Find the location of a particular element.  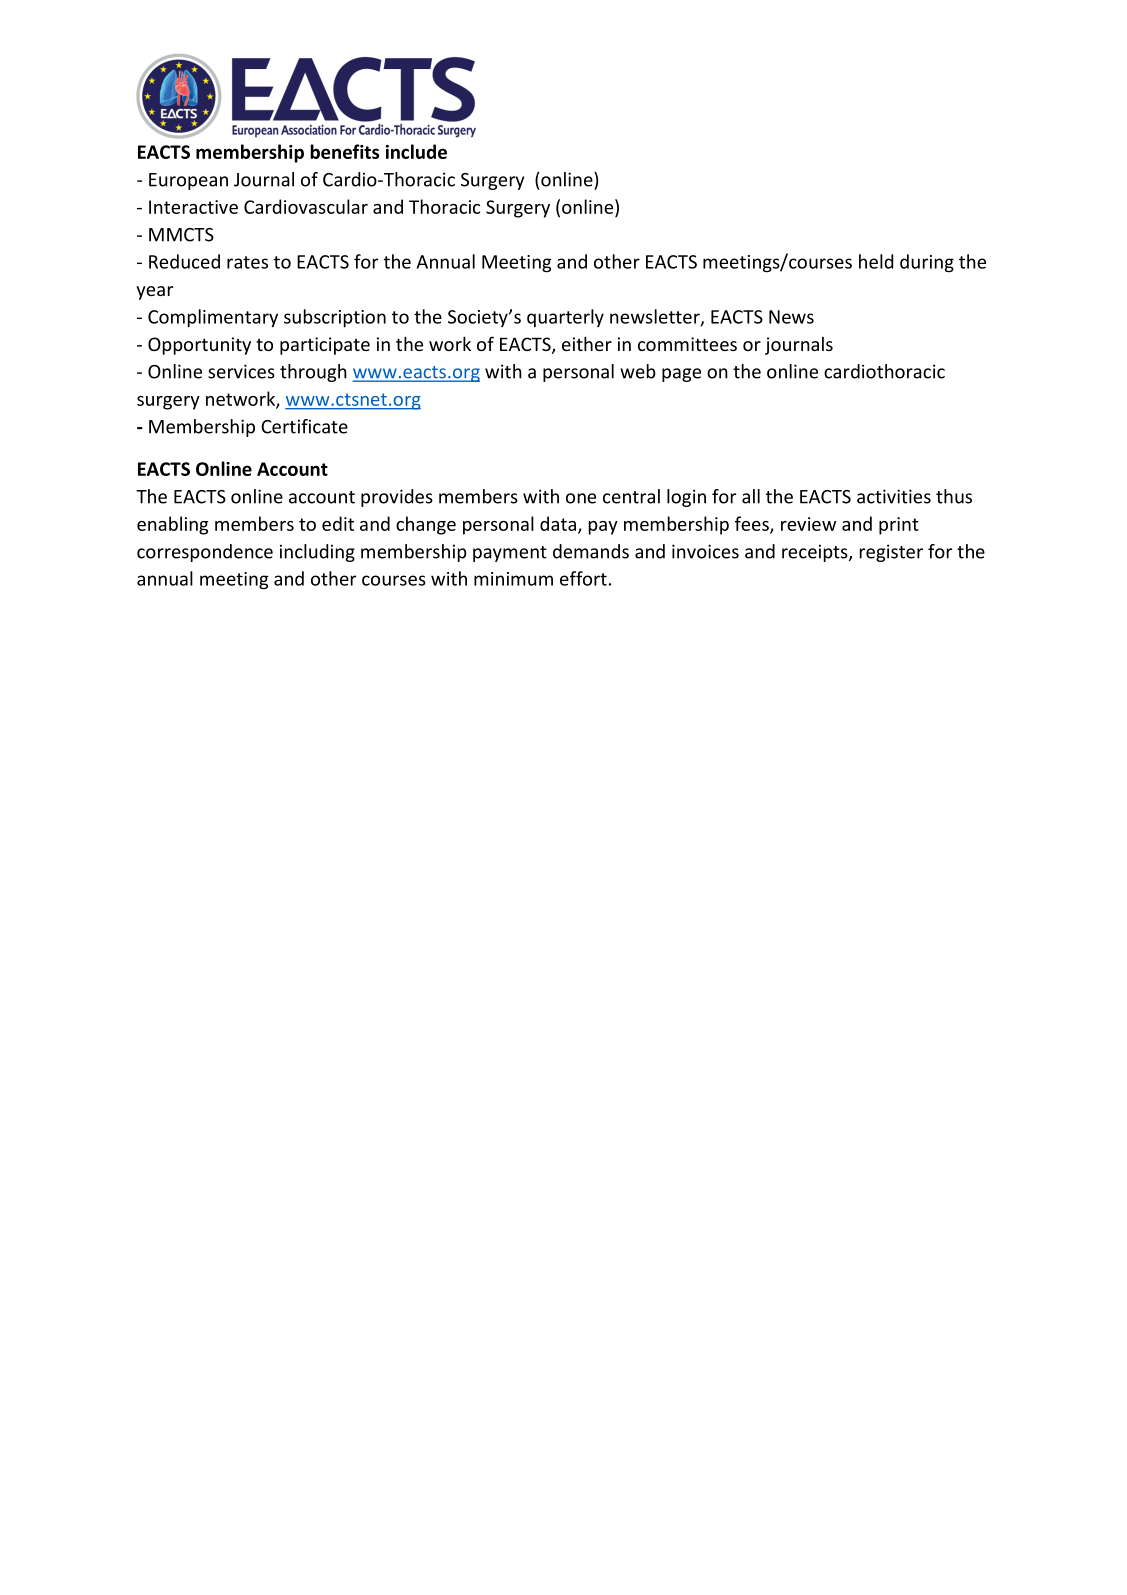

page is located at coordinates (681, 375).
